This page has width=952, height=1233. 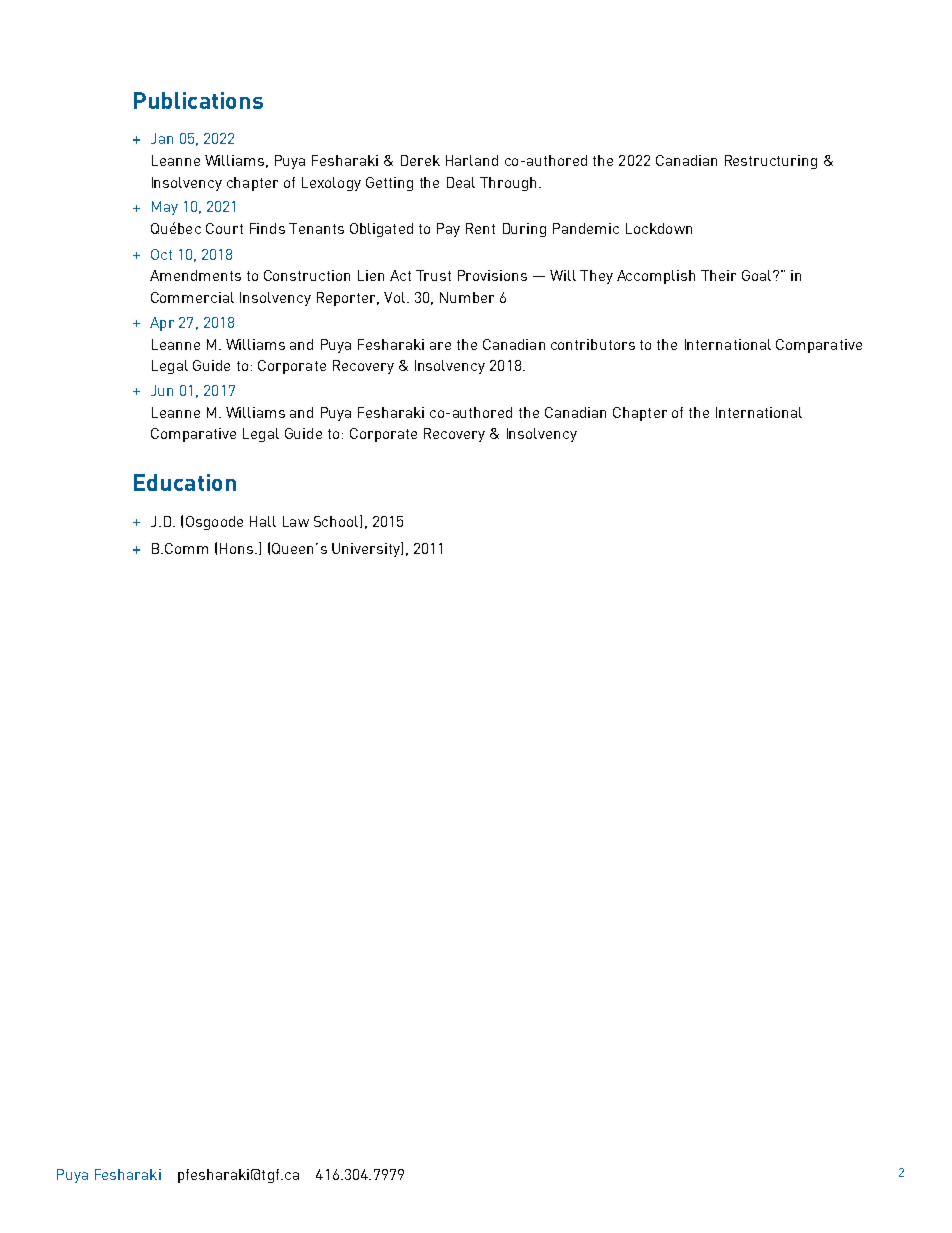 What do you see at coordinates (659, 228) in the page?
I see `Lockdown` at bounding box center [659, 228].
